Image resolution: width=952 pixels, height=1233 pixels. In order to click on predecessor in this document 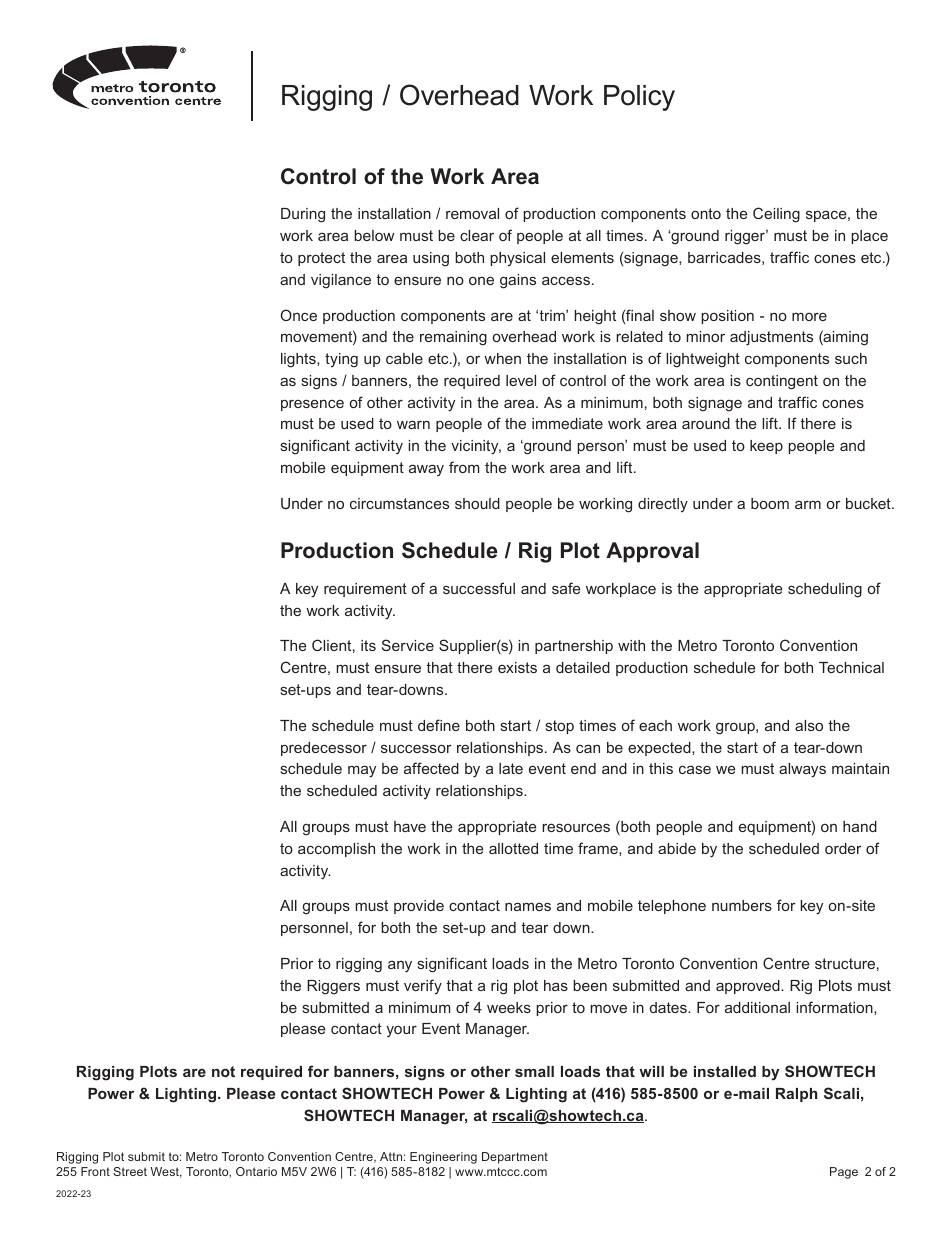, I will do `click(324, 749)`.
